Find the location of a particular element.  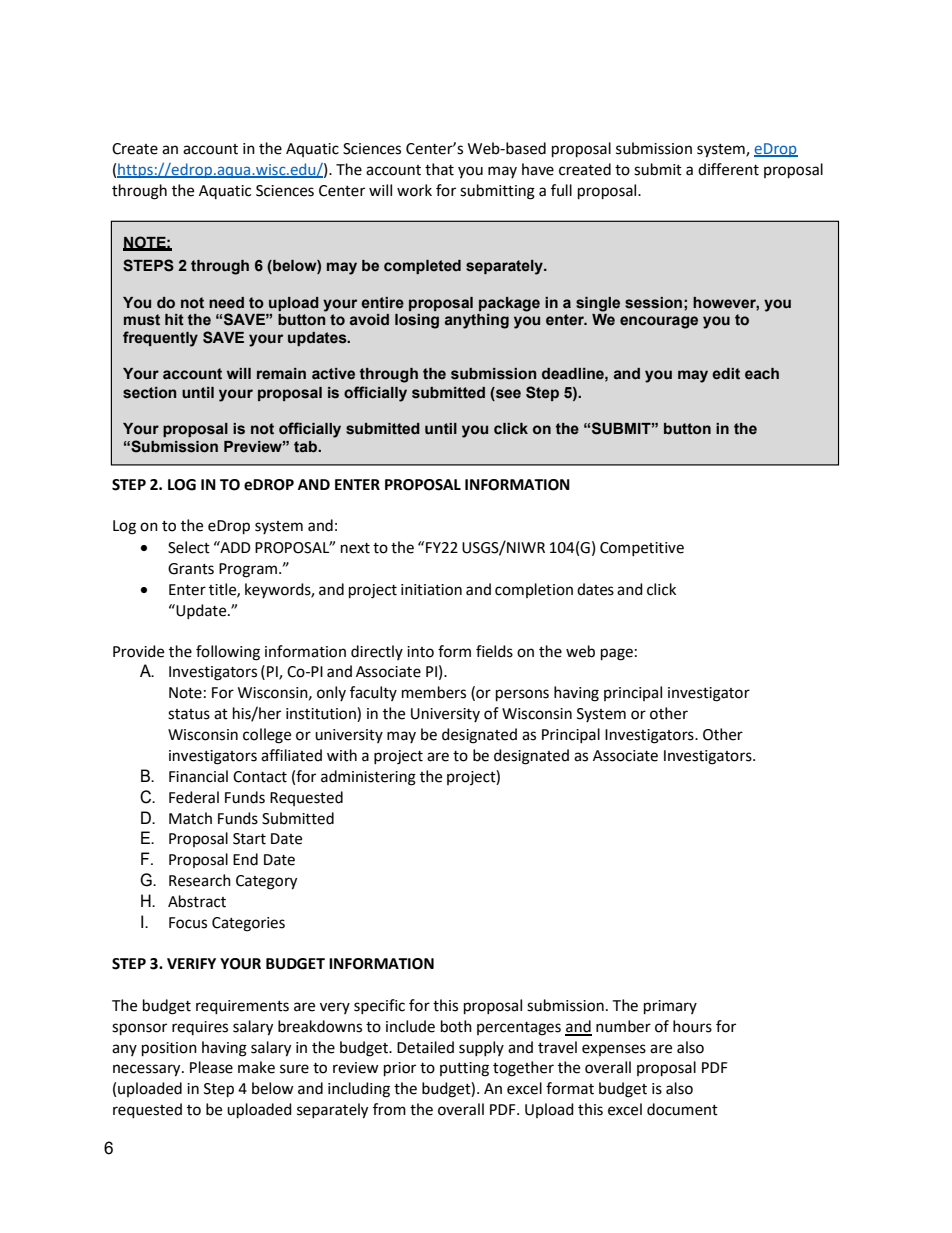

Financial is located at coordinates (198, 776).
